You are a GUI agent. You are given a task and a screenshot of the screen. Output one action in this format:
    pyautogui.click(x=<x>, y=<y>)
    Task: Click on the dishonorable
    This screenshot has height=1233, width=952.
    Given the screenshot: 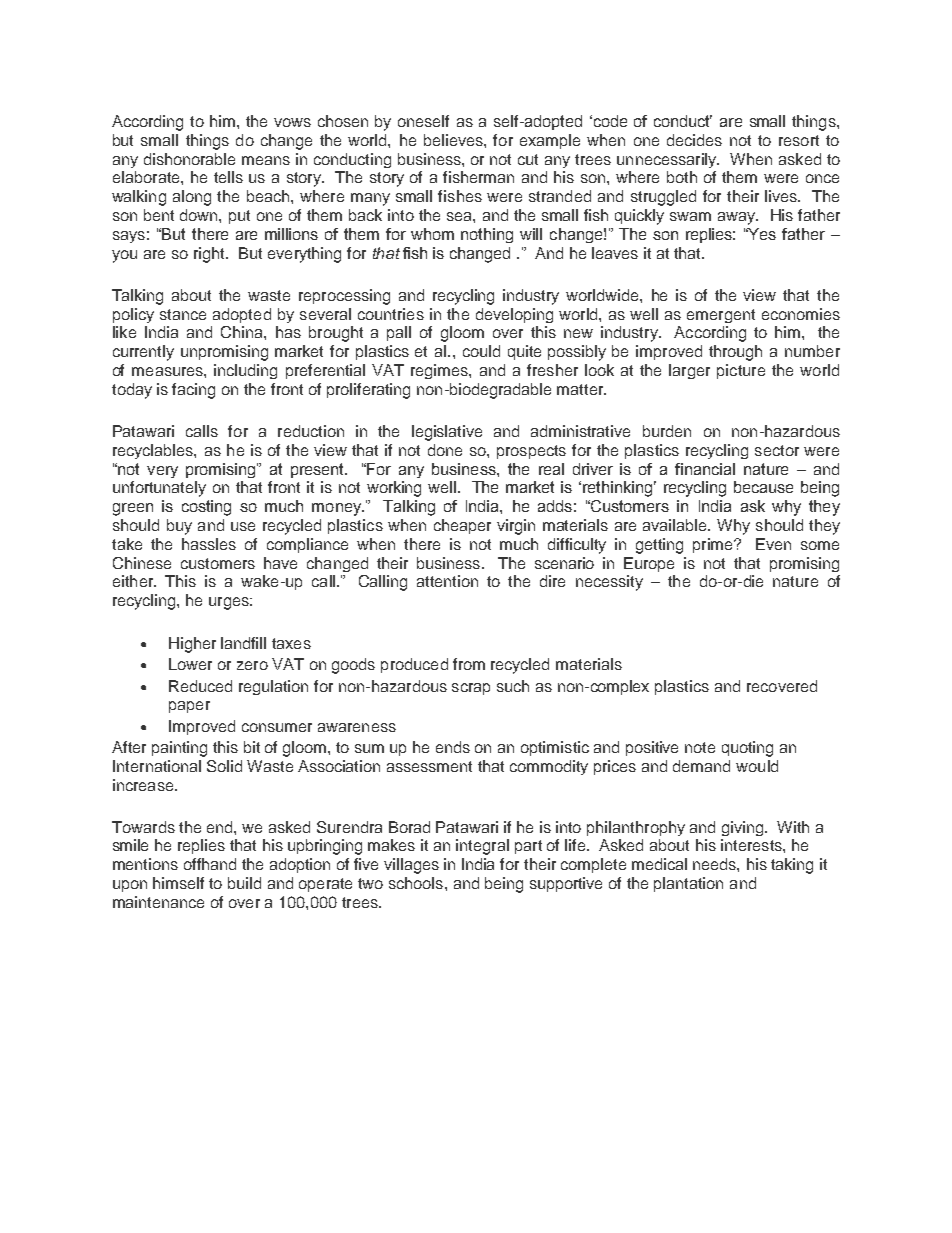 What is the action you would take?
    pyautogui.click(x=189, y=159)
